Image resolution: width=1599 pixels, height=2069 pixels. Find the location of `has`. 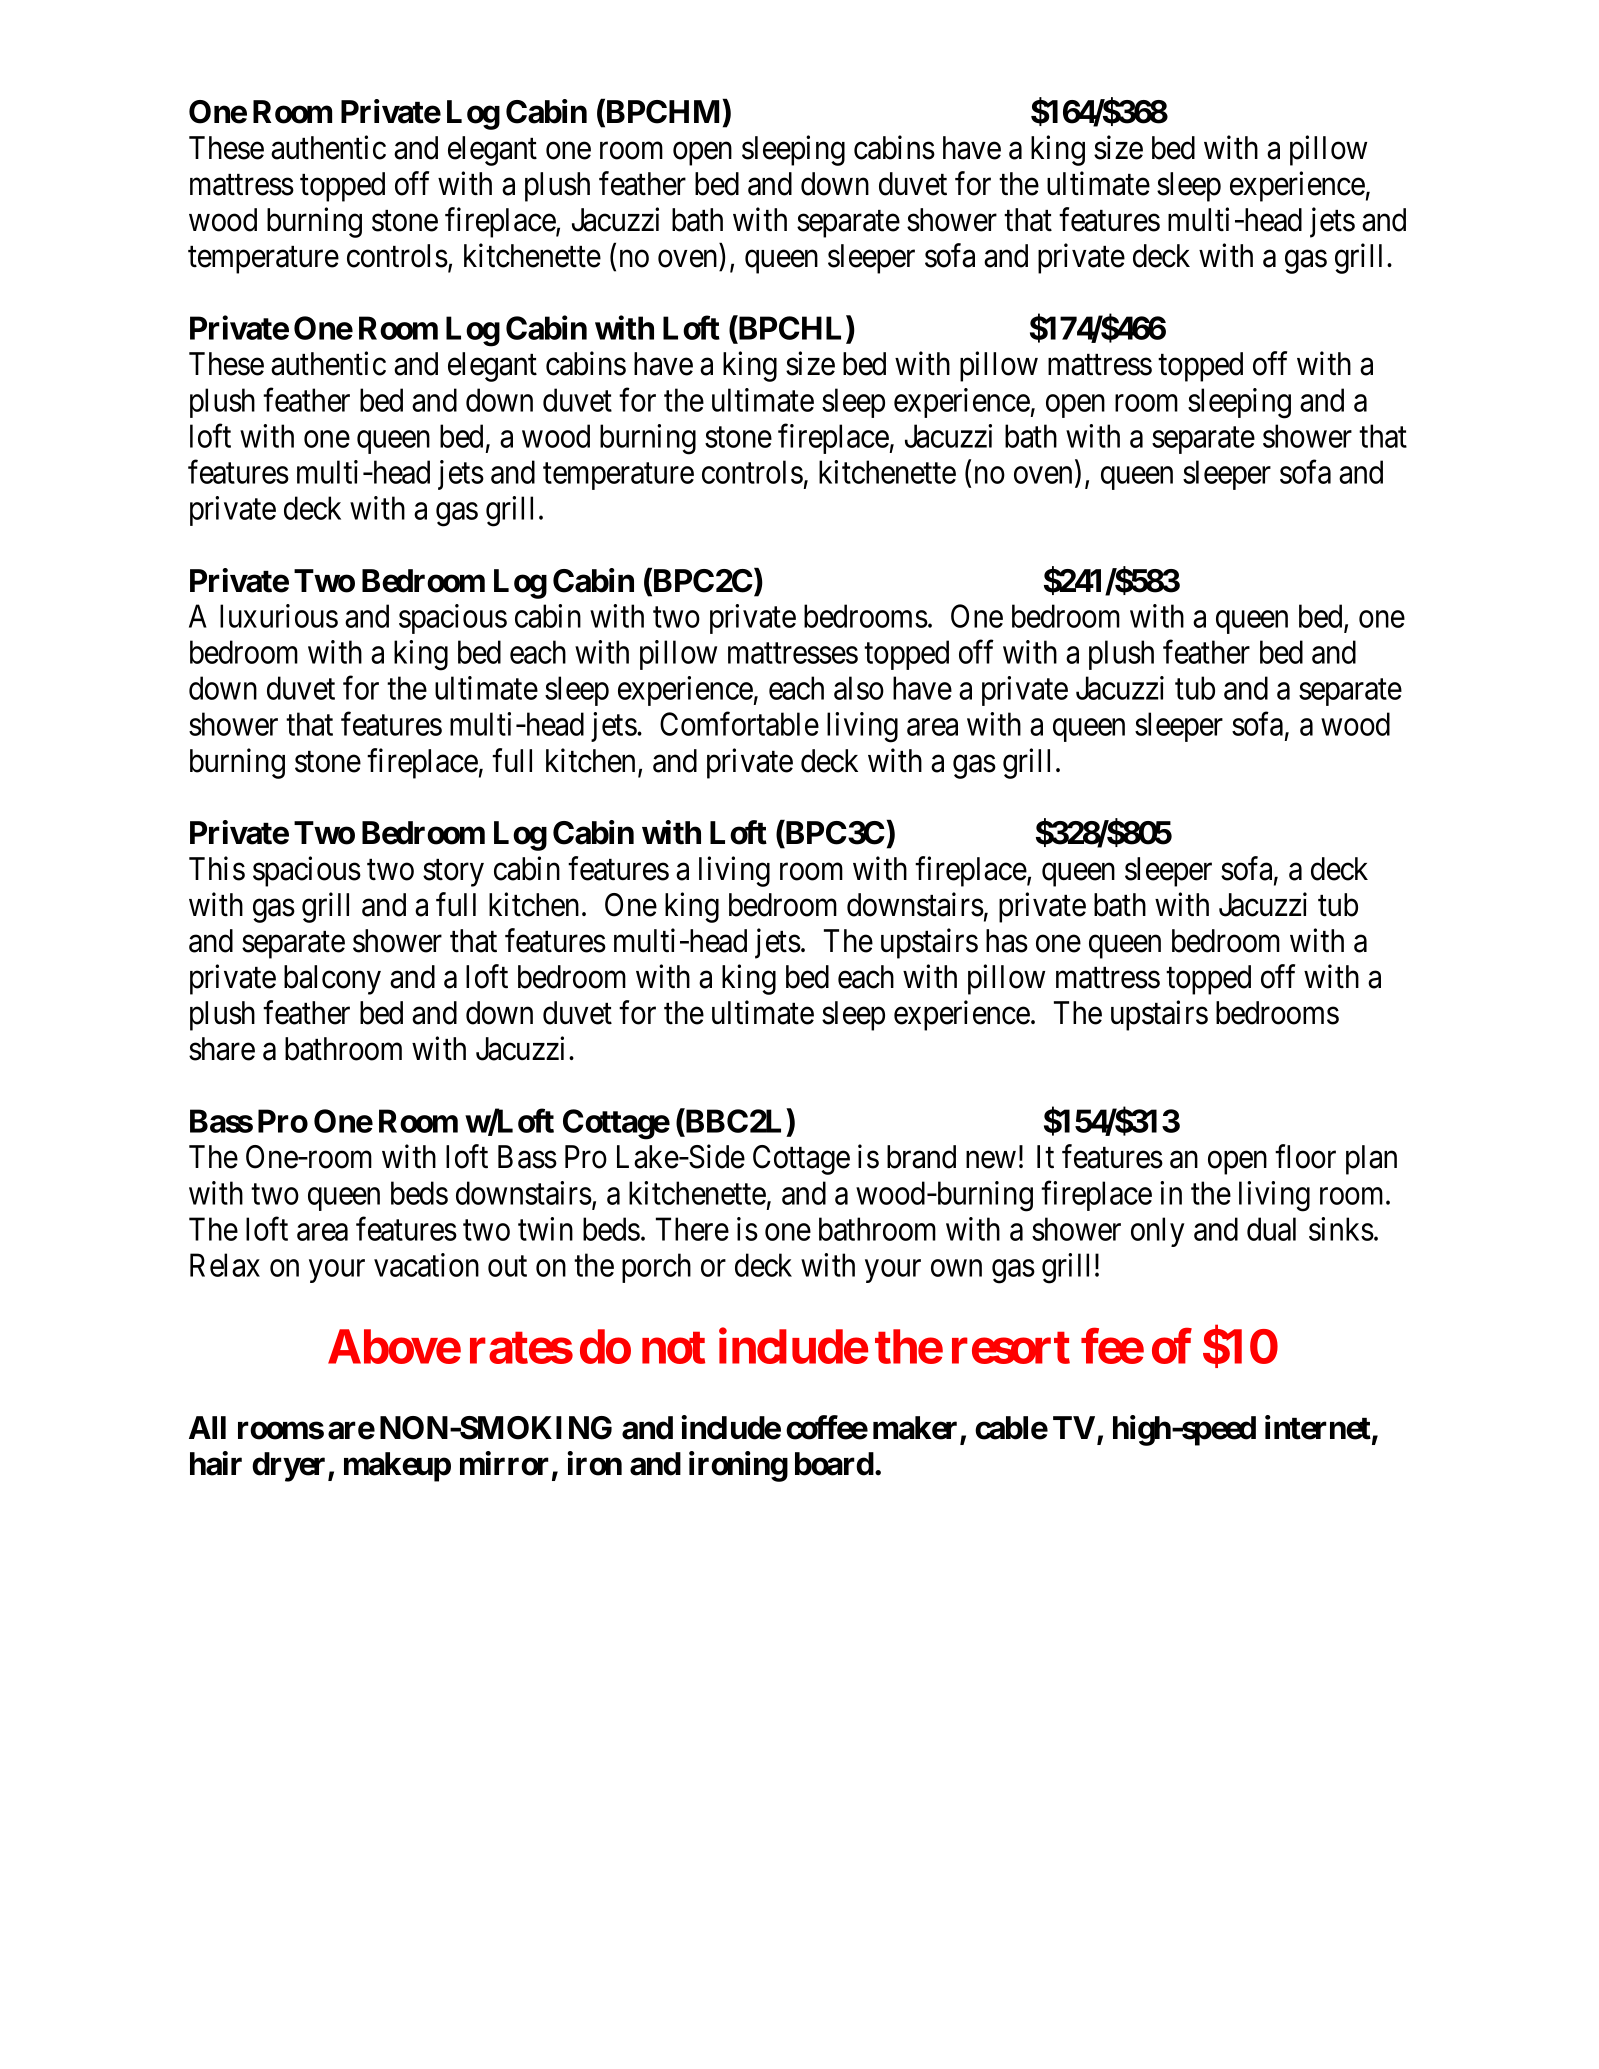

has is located at coordinates (1007, 941).
